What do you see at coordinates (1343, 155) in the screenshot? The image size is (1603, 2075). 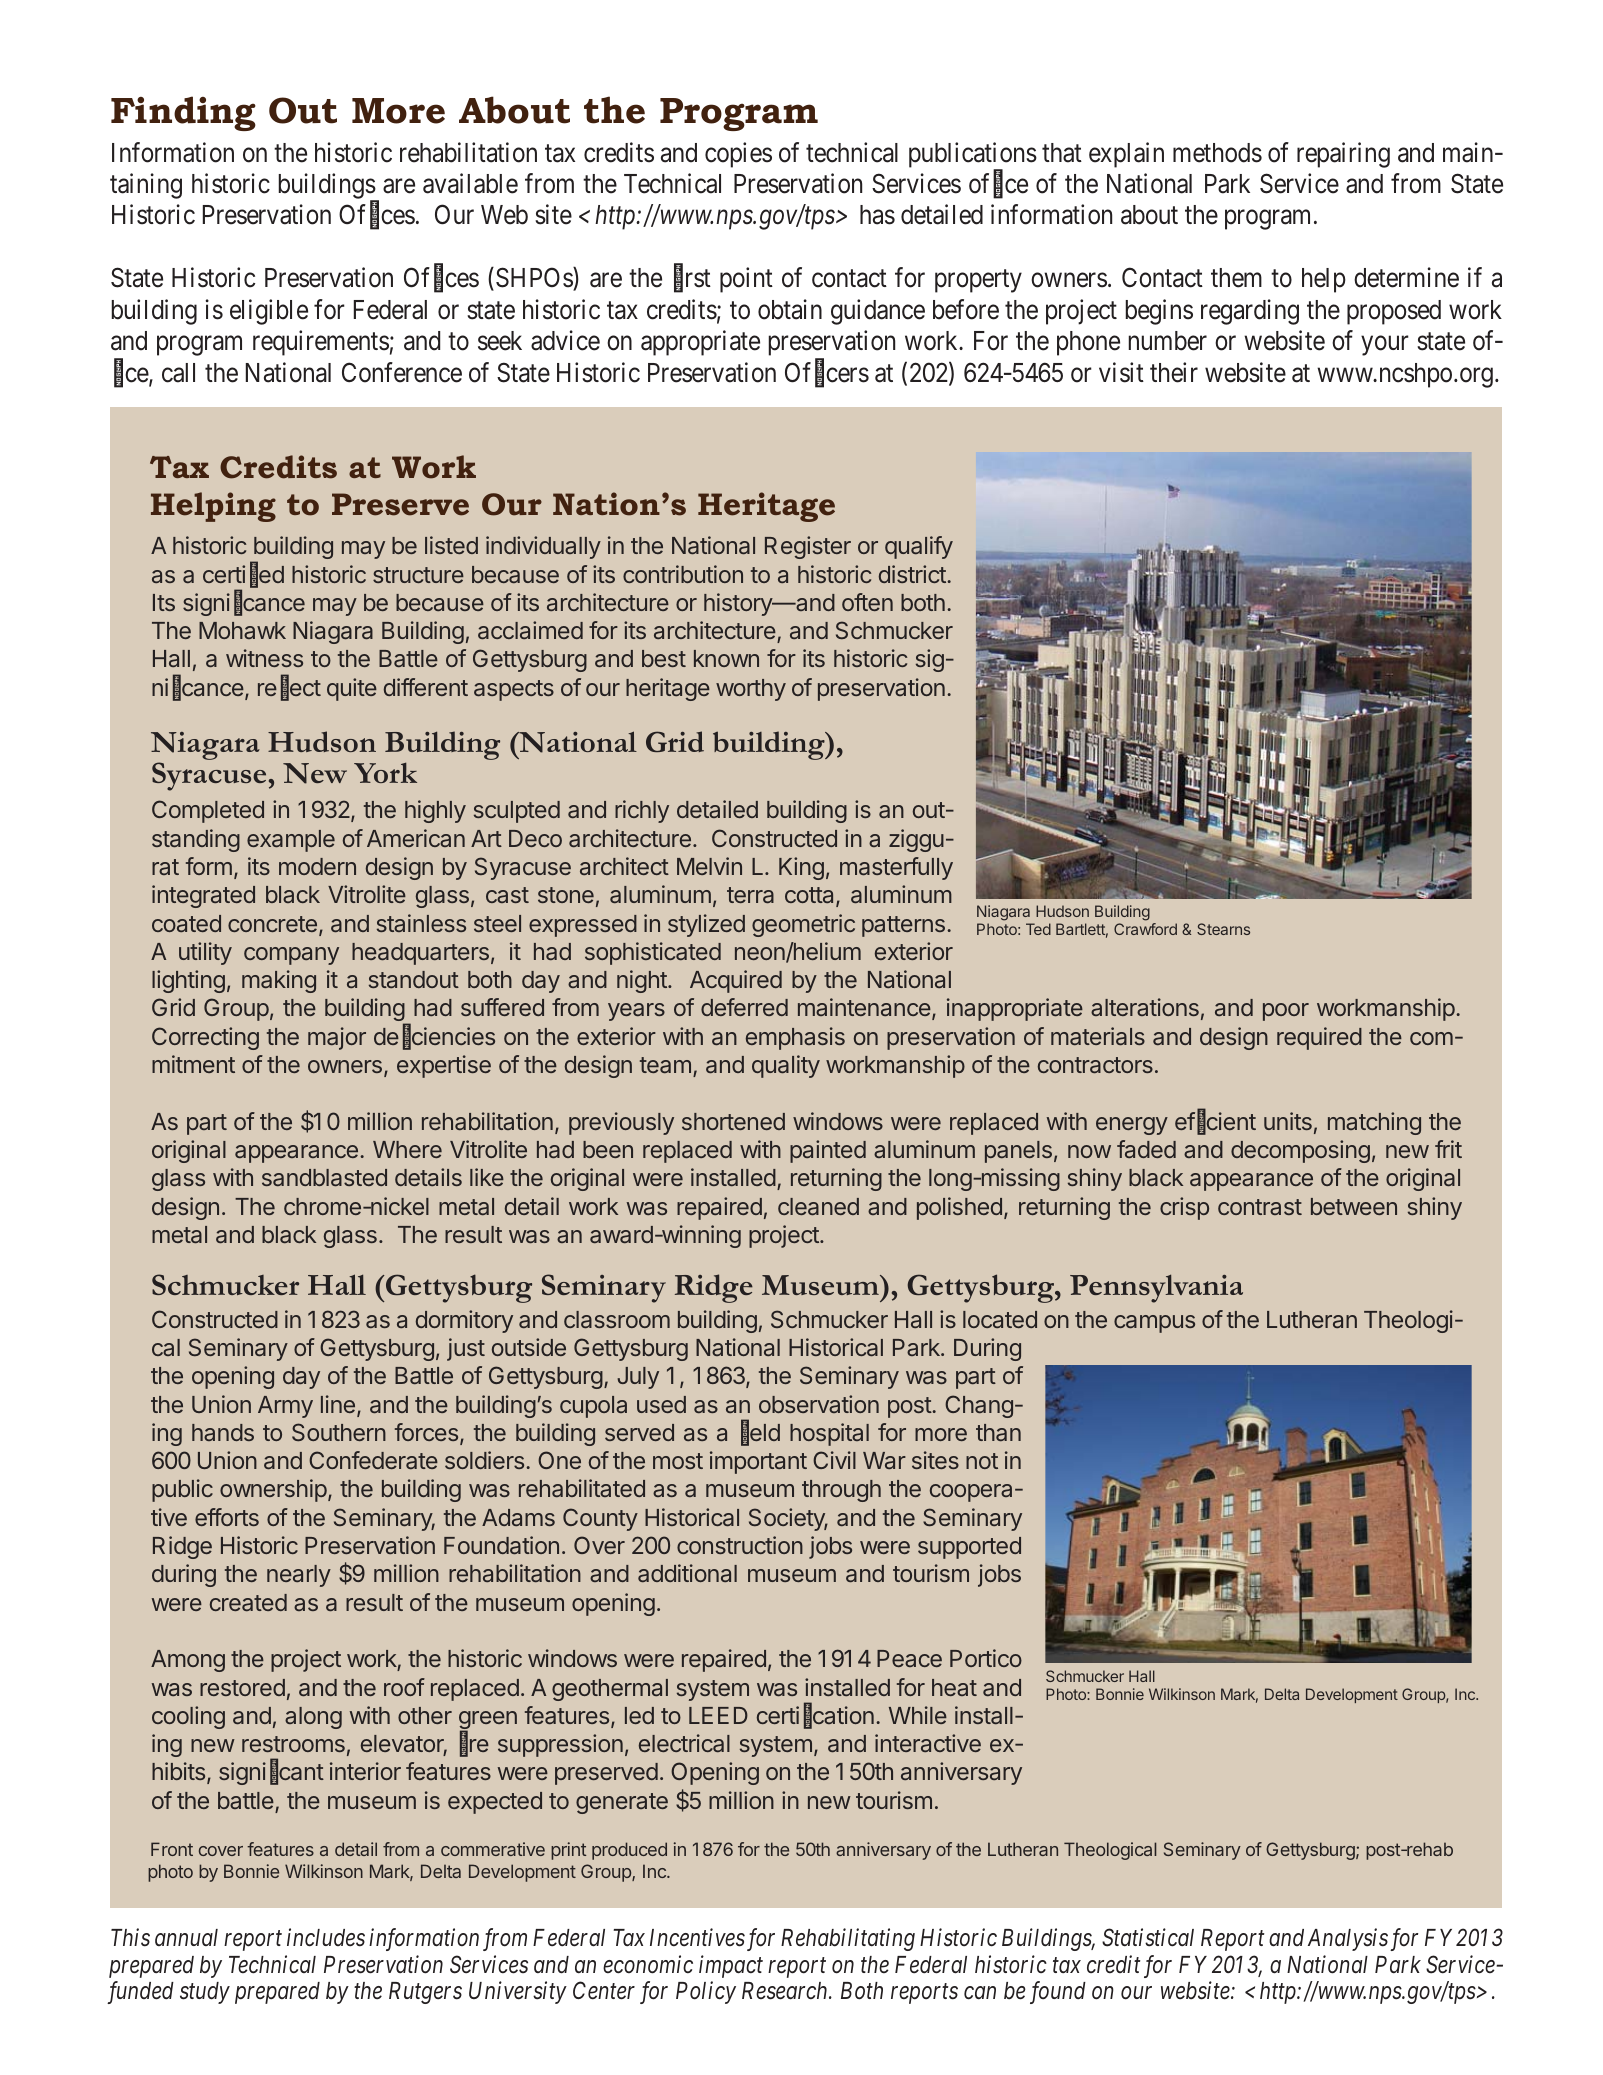 I see `repairing` at bounding box center [1343, 155].
